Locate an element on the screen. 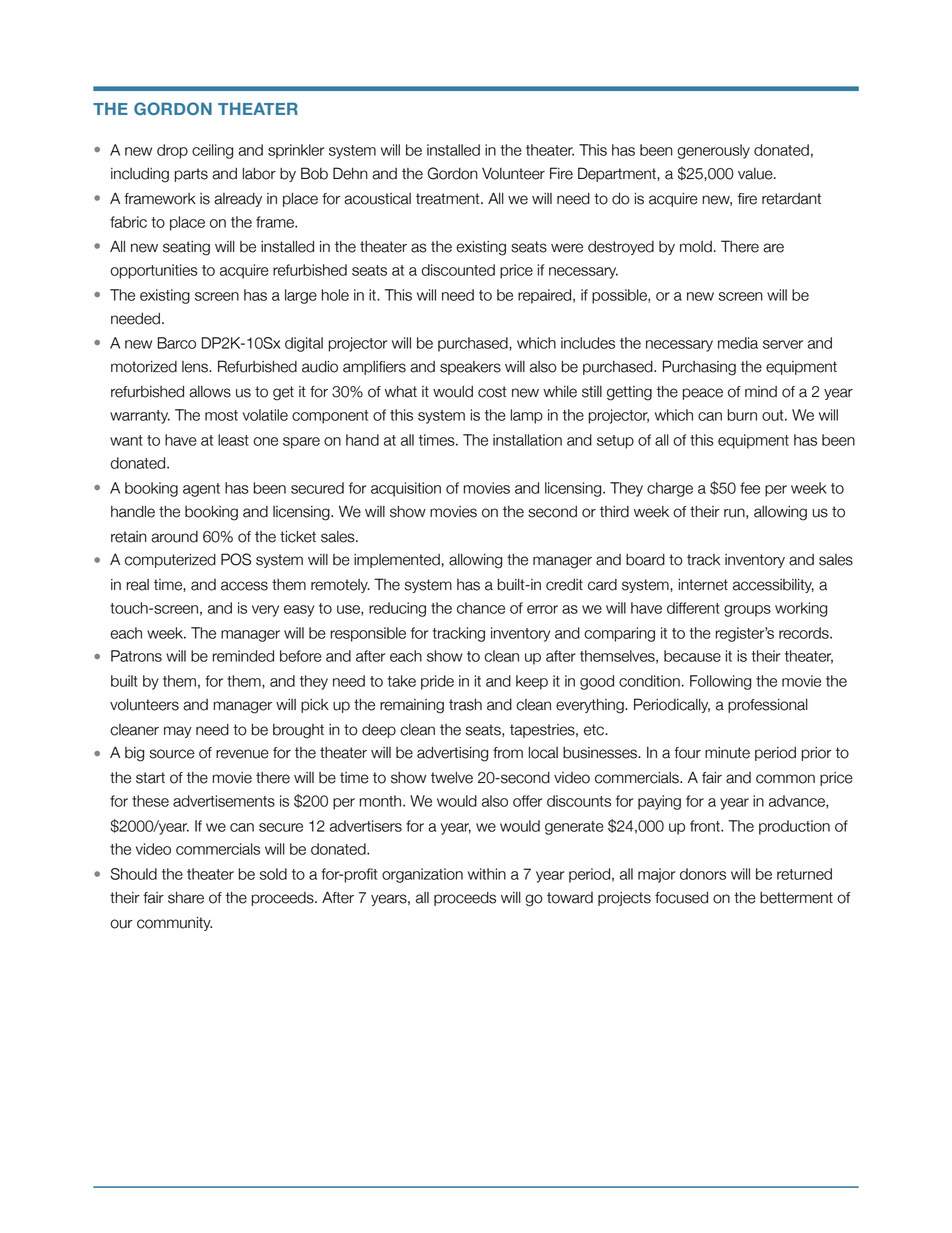 The image size is (952, 1233). Patrons is located at coordinates (136, 656).
